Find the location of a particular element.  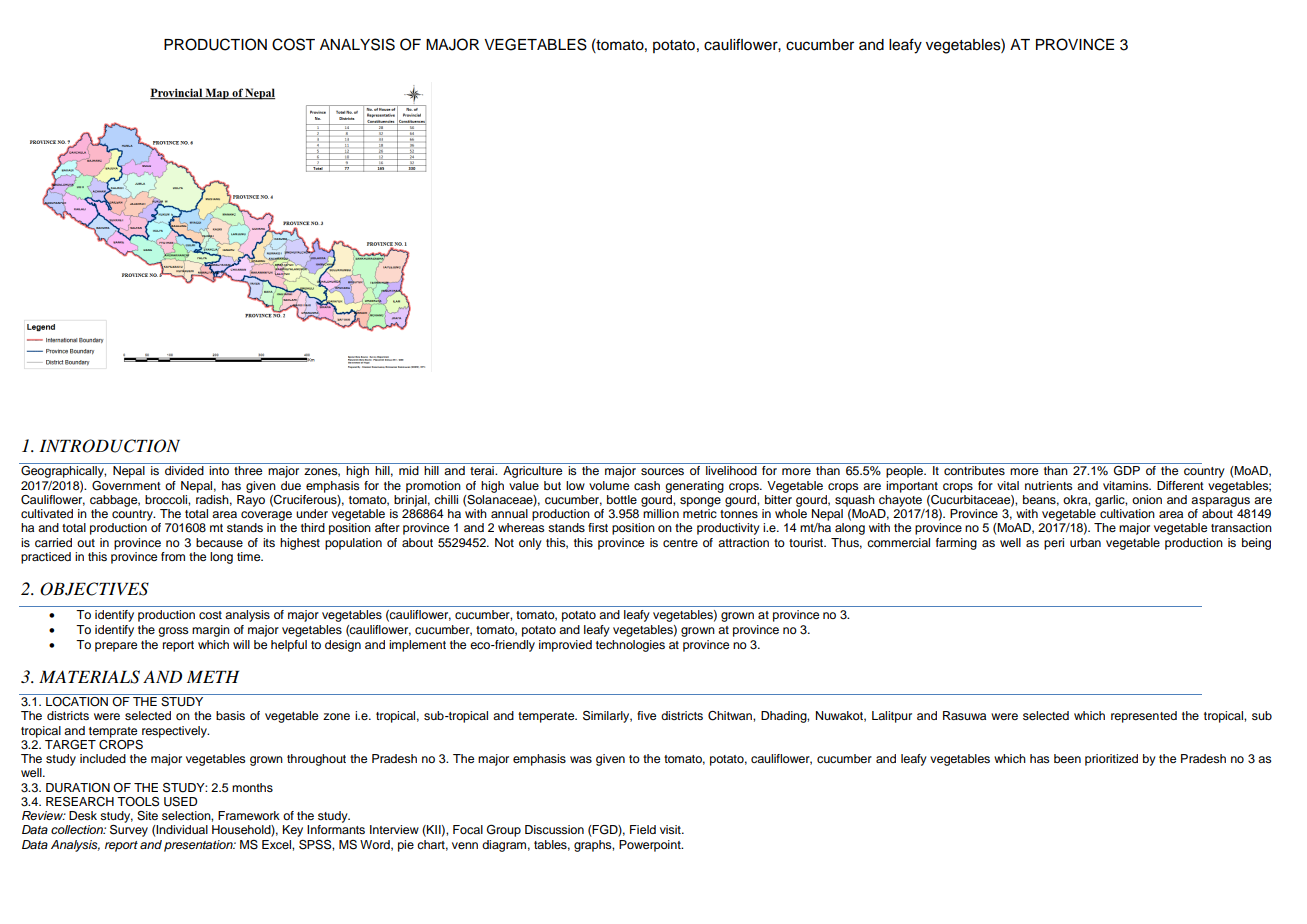

divided is located at coordinates (184, 470).
